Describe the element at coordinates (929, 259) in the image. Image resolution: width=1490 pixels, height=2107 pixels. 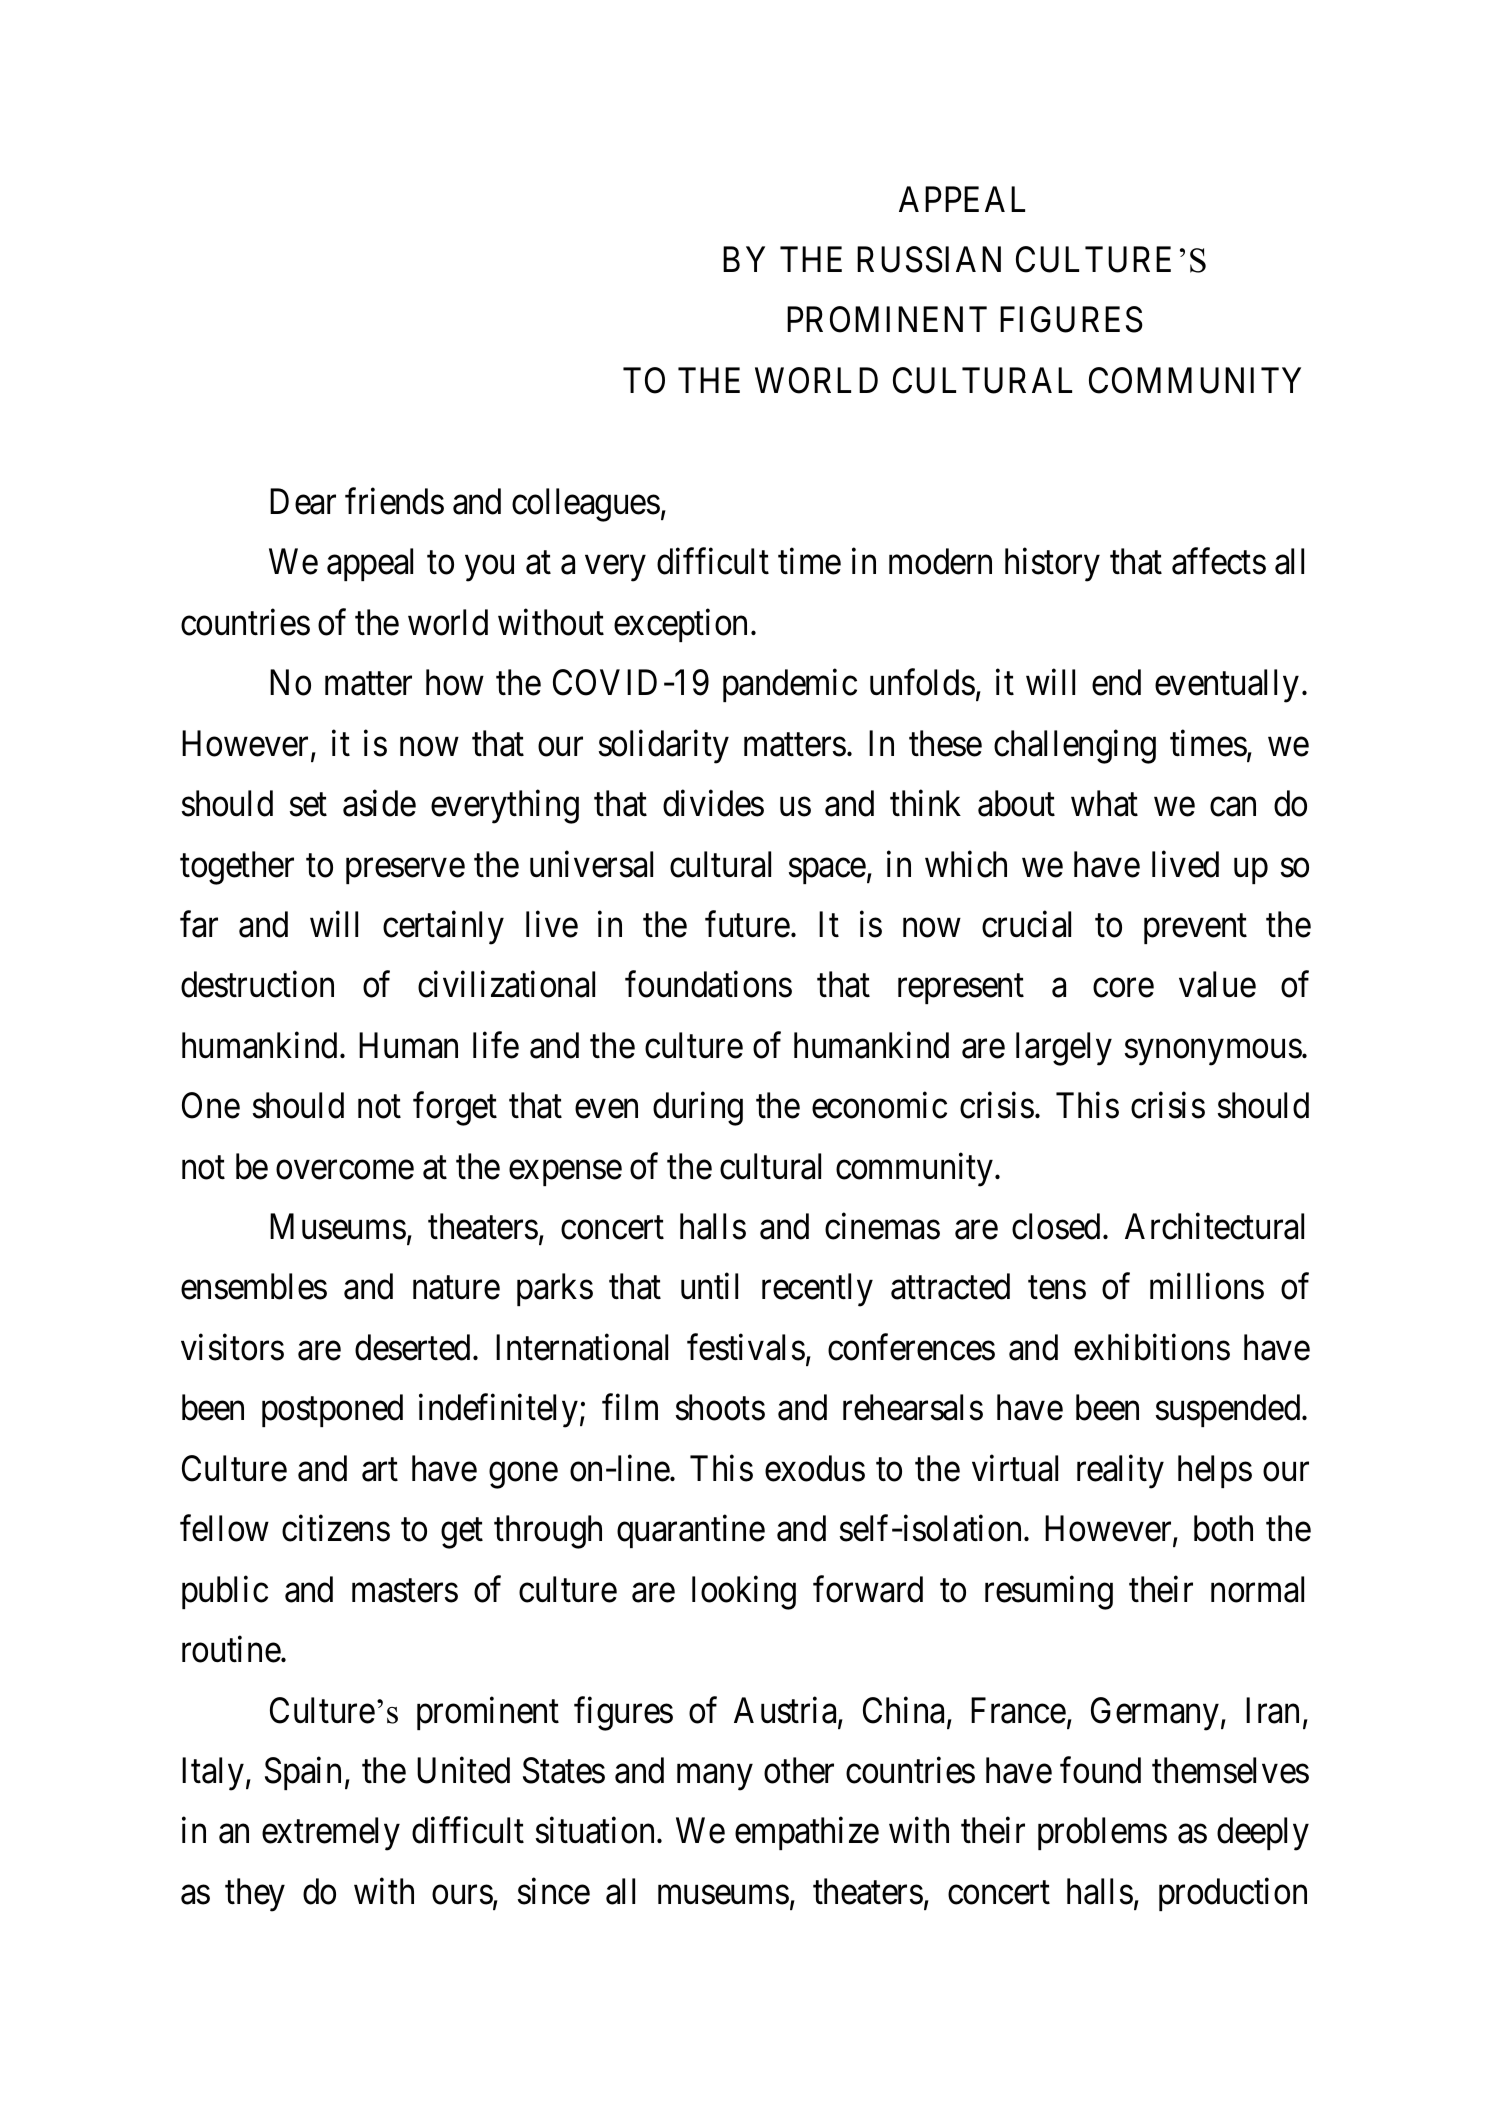
I see `RUSSIAN` at that location.
